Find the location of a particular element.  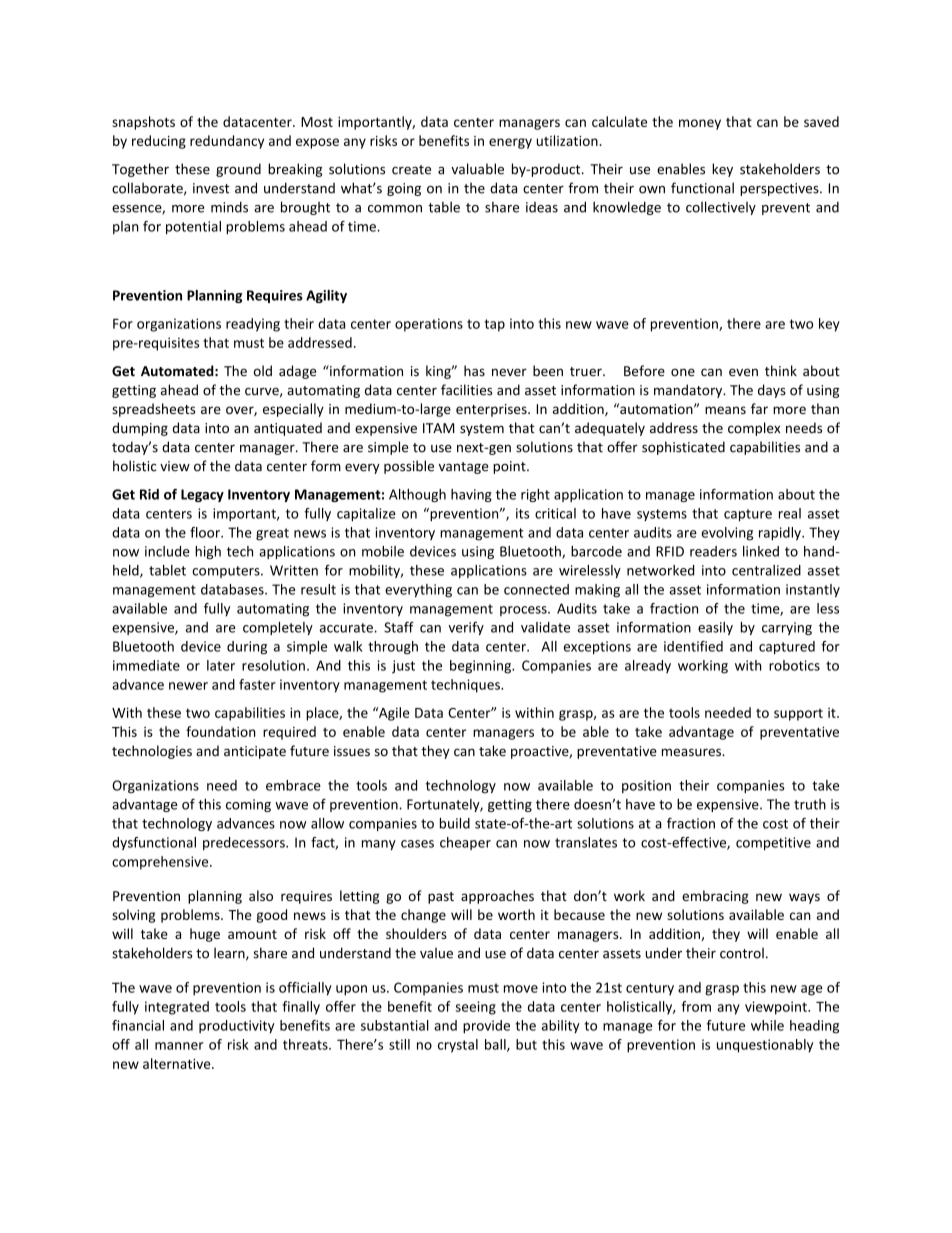

antiquated is located at coordinates (288, 429).
